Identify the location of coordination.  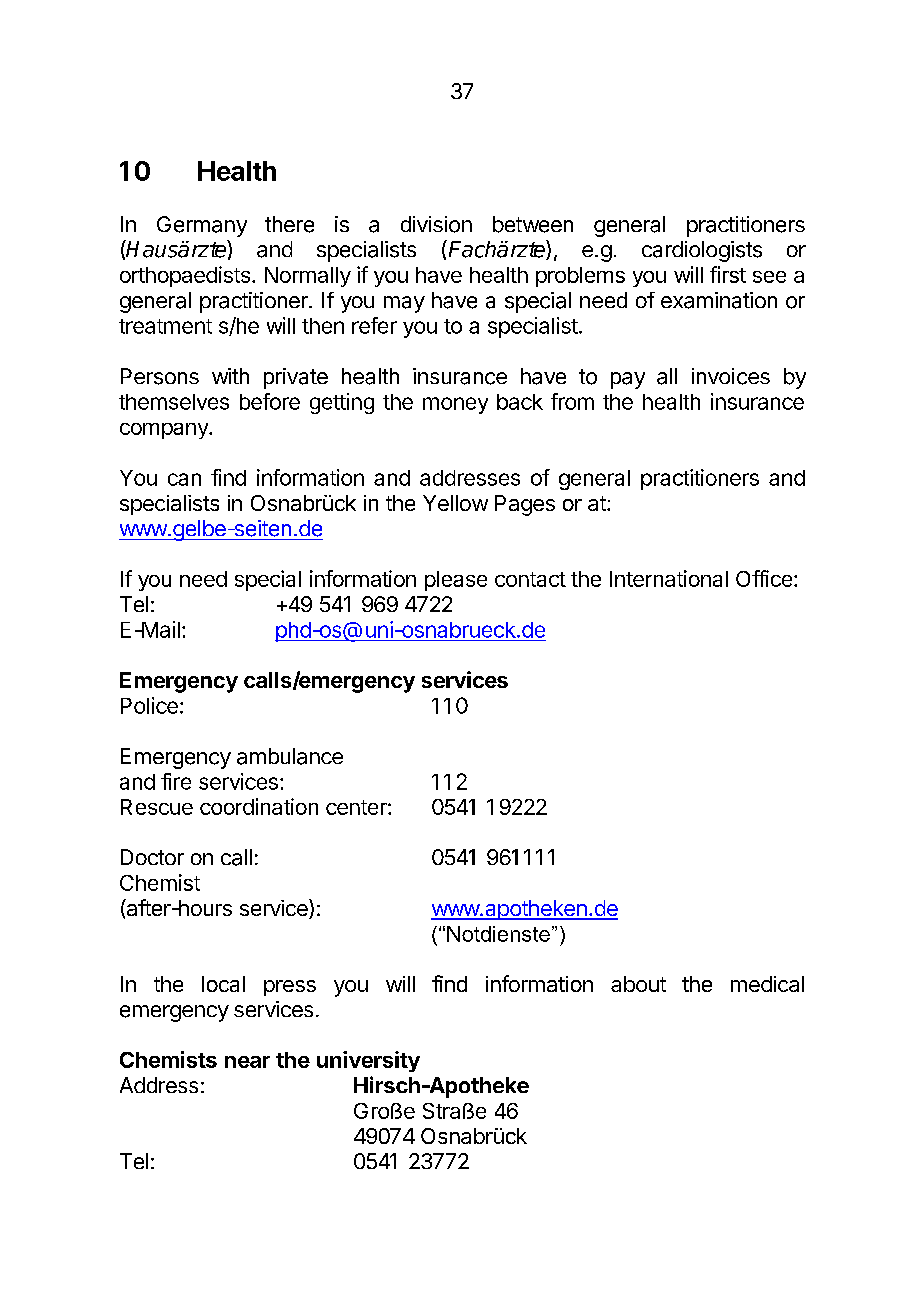
(259, 806).
